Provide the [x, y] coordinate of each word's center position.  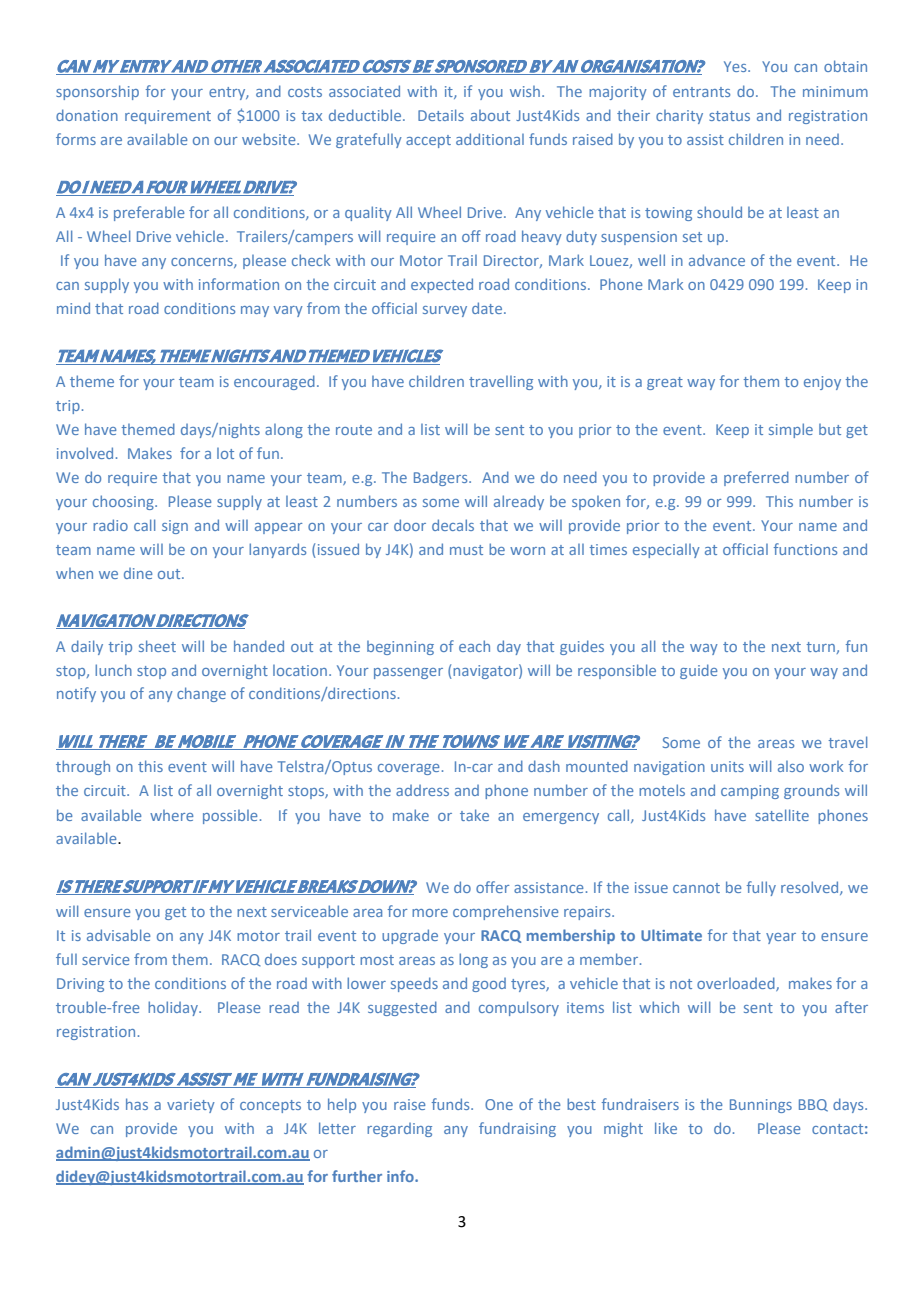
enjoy [822, 383]
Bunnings [761, 1106]
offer [492, 887]
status [729, 116]
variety [191, 1106]
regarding [399, 1130]
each [474, 646]
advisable [119, 935]
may [255, 311]
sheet [157, 646]
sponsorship [97, 92]
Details [441, 115]
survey [445, 311]
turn [820, 647]
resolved [811, 888]
